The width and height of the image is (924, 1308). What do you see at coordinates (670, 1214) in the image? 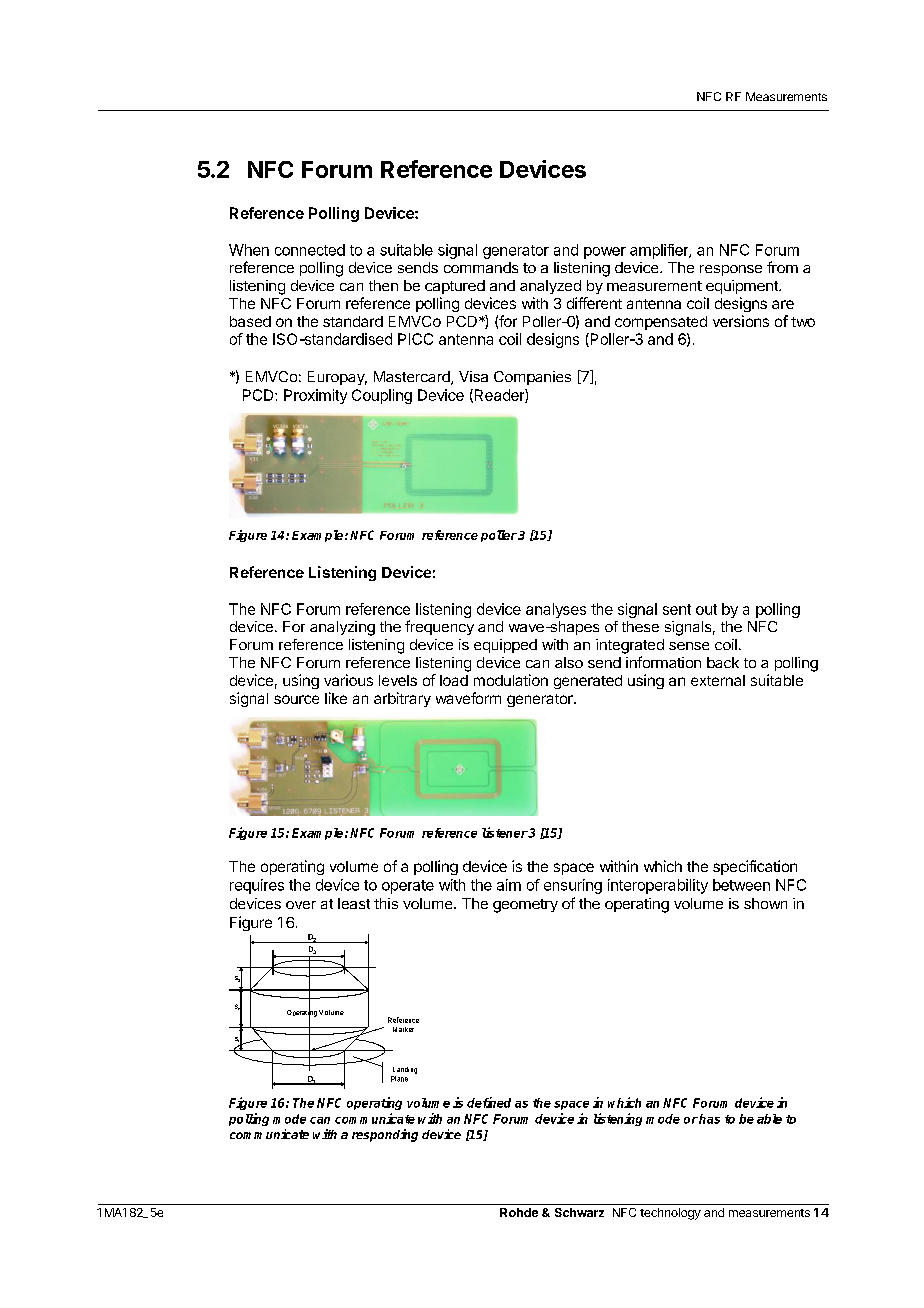
I see `technology` at bounding box center [670, 1214].
